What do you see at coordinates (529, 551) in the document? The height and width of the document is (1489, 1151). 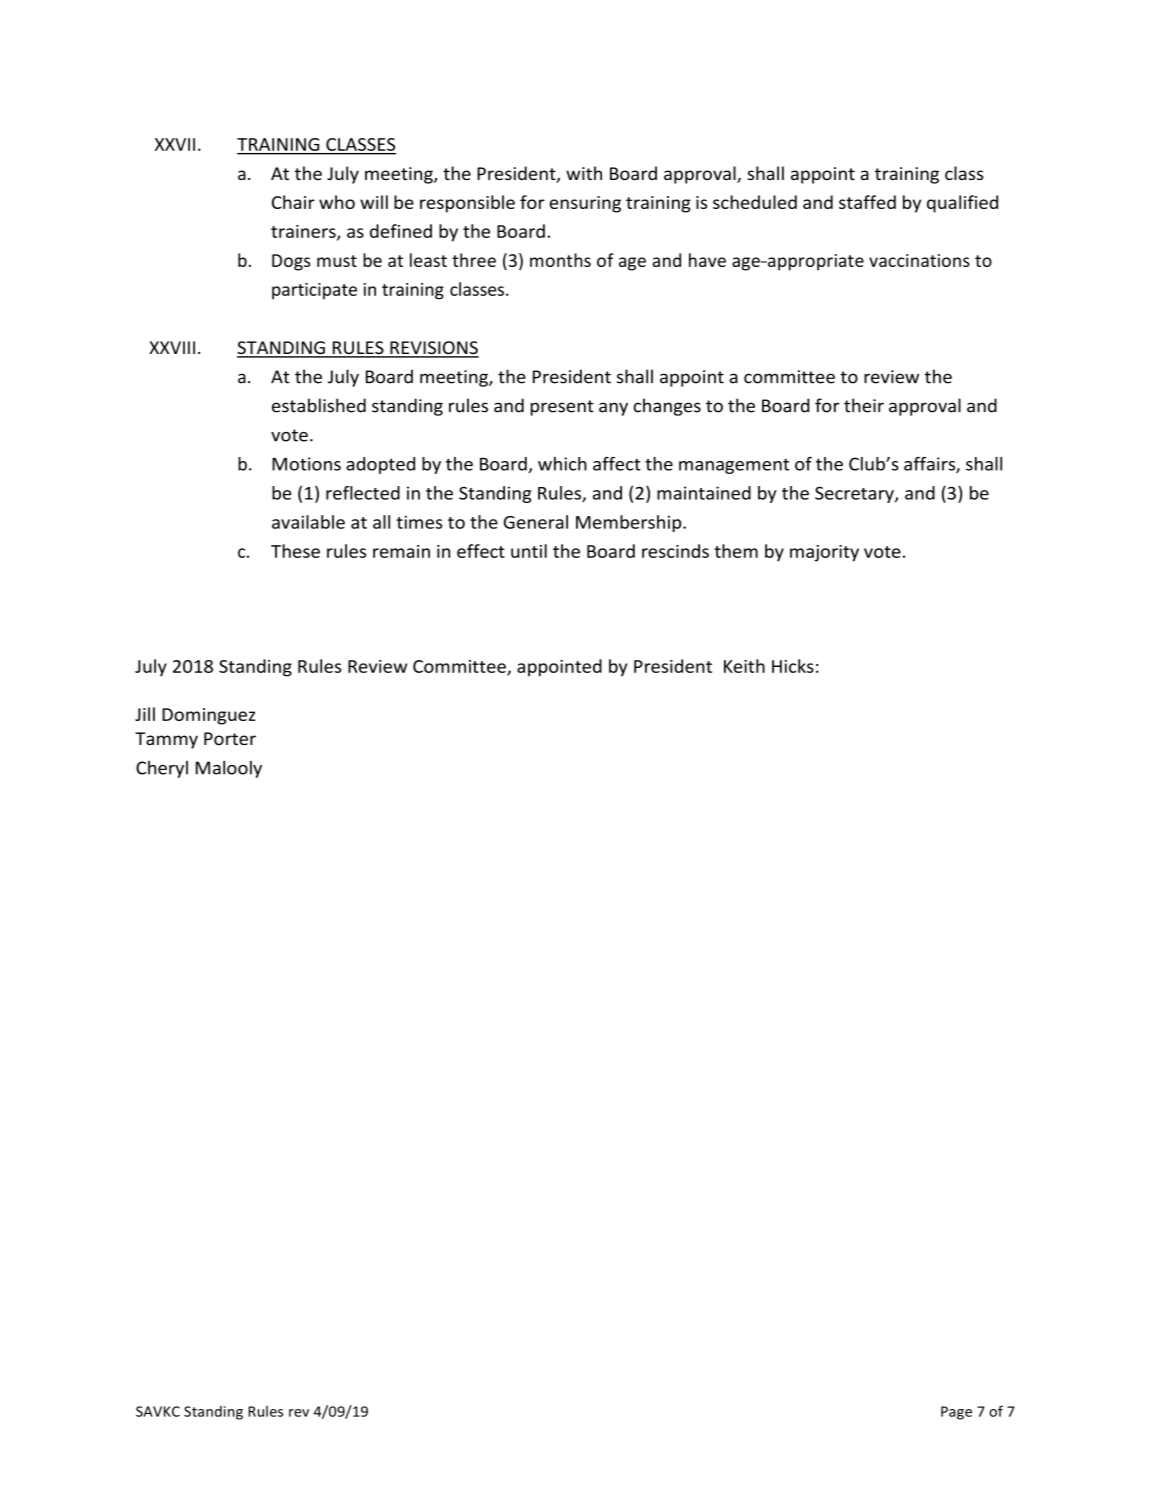 I see `until` at bounding box center [529, 551].
